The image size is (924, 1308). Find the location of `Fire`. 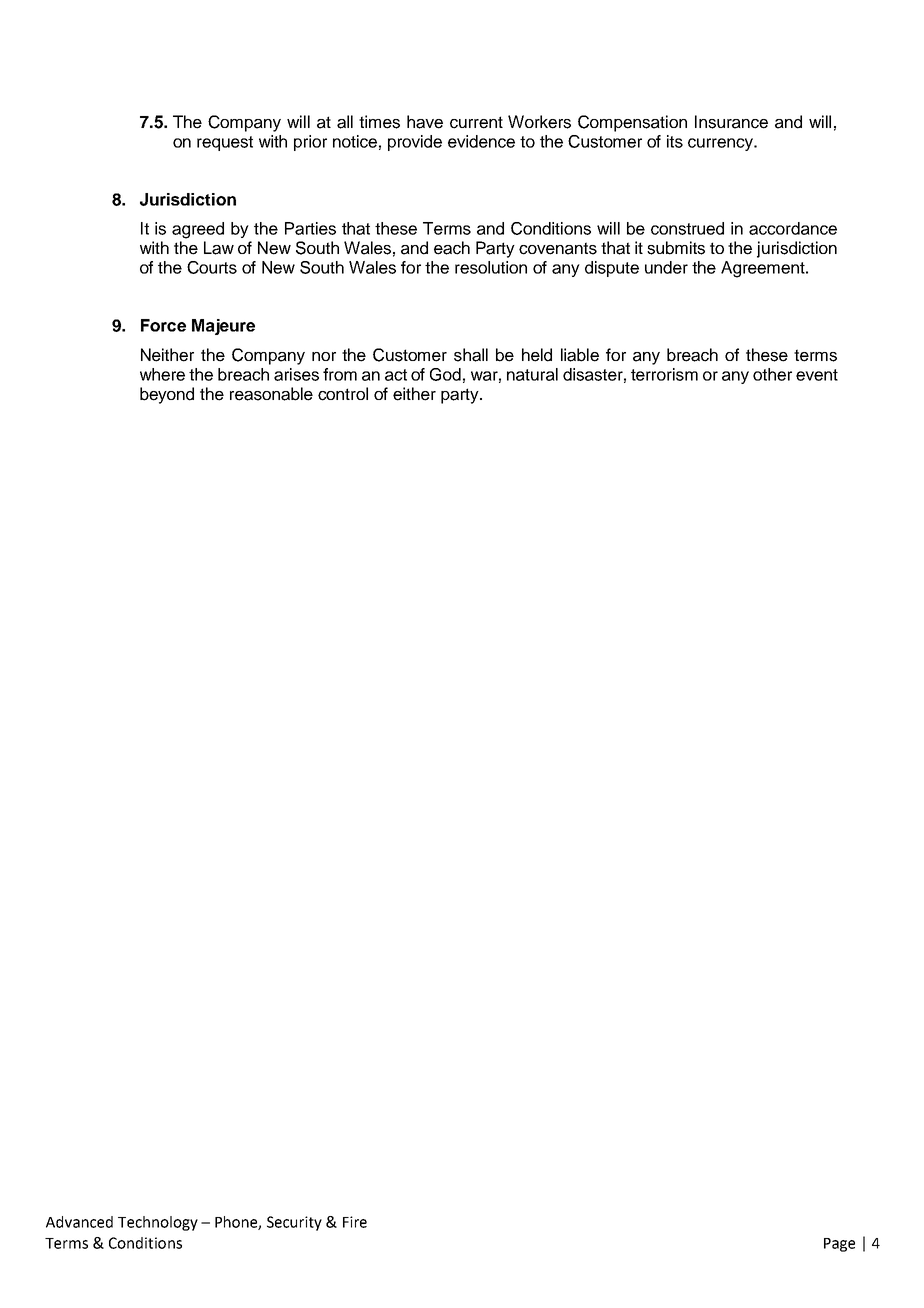

Fire is located at coordinates (355, 1222).
